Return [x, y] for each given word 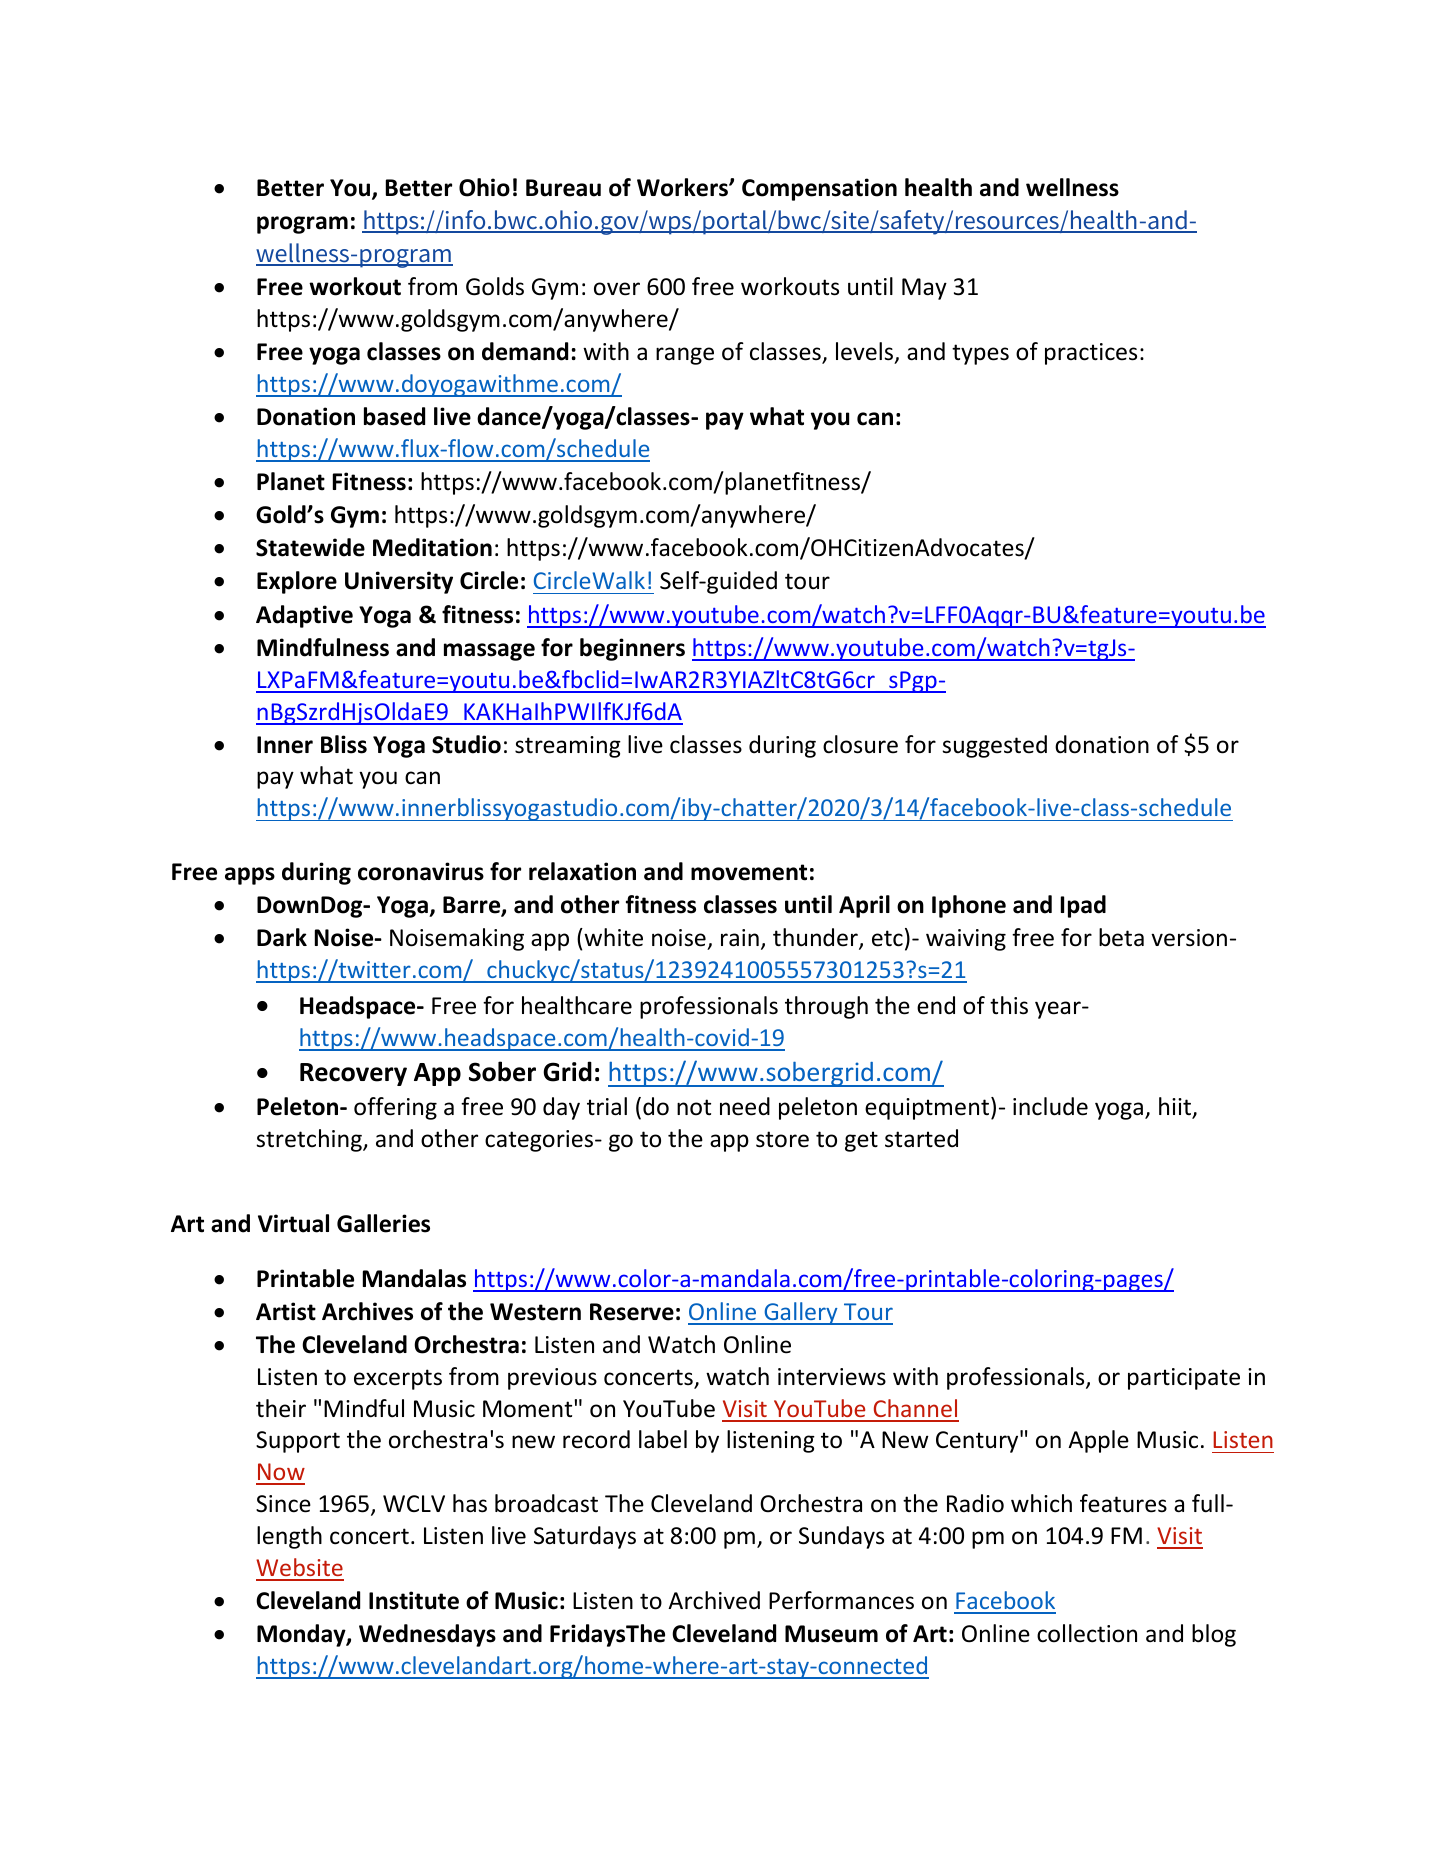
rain [740, 938]
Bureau [563, 188]
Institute [414, 1600]
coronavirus [421, 871]
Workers [683, 187]
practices [1091, 354]
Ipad [1083, 906]
